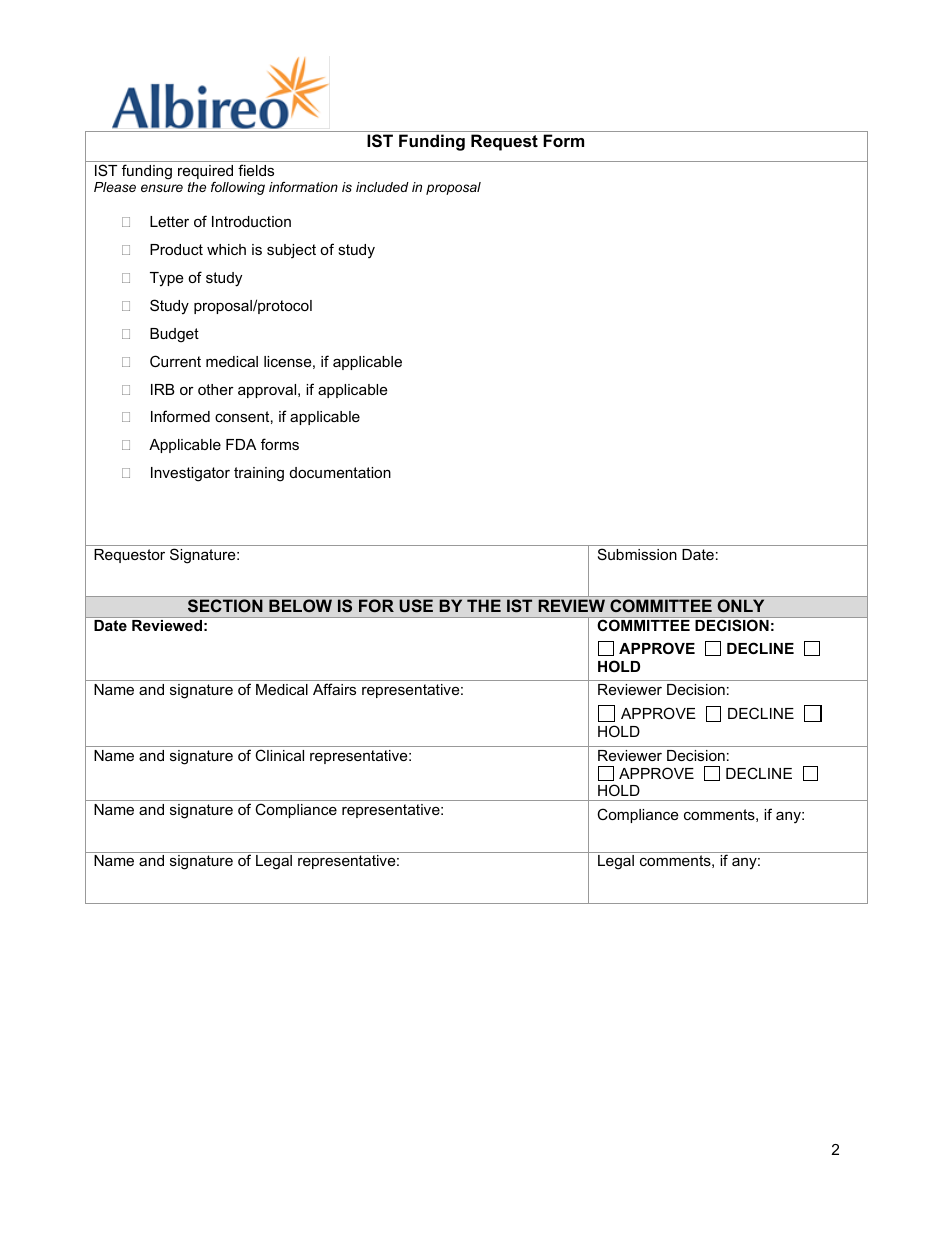 The width and height of the screenshot is (952, 1233). Describe the element at coordinates (190, 474) in the screenshot. I see `Investigator` at that location.
